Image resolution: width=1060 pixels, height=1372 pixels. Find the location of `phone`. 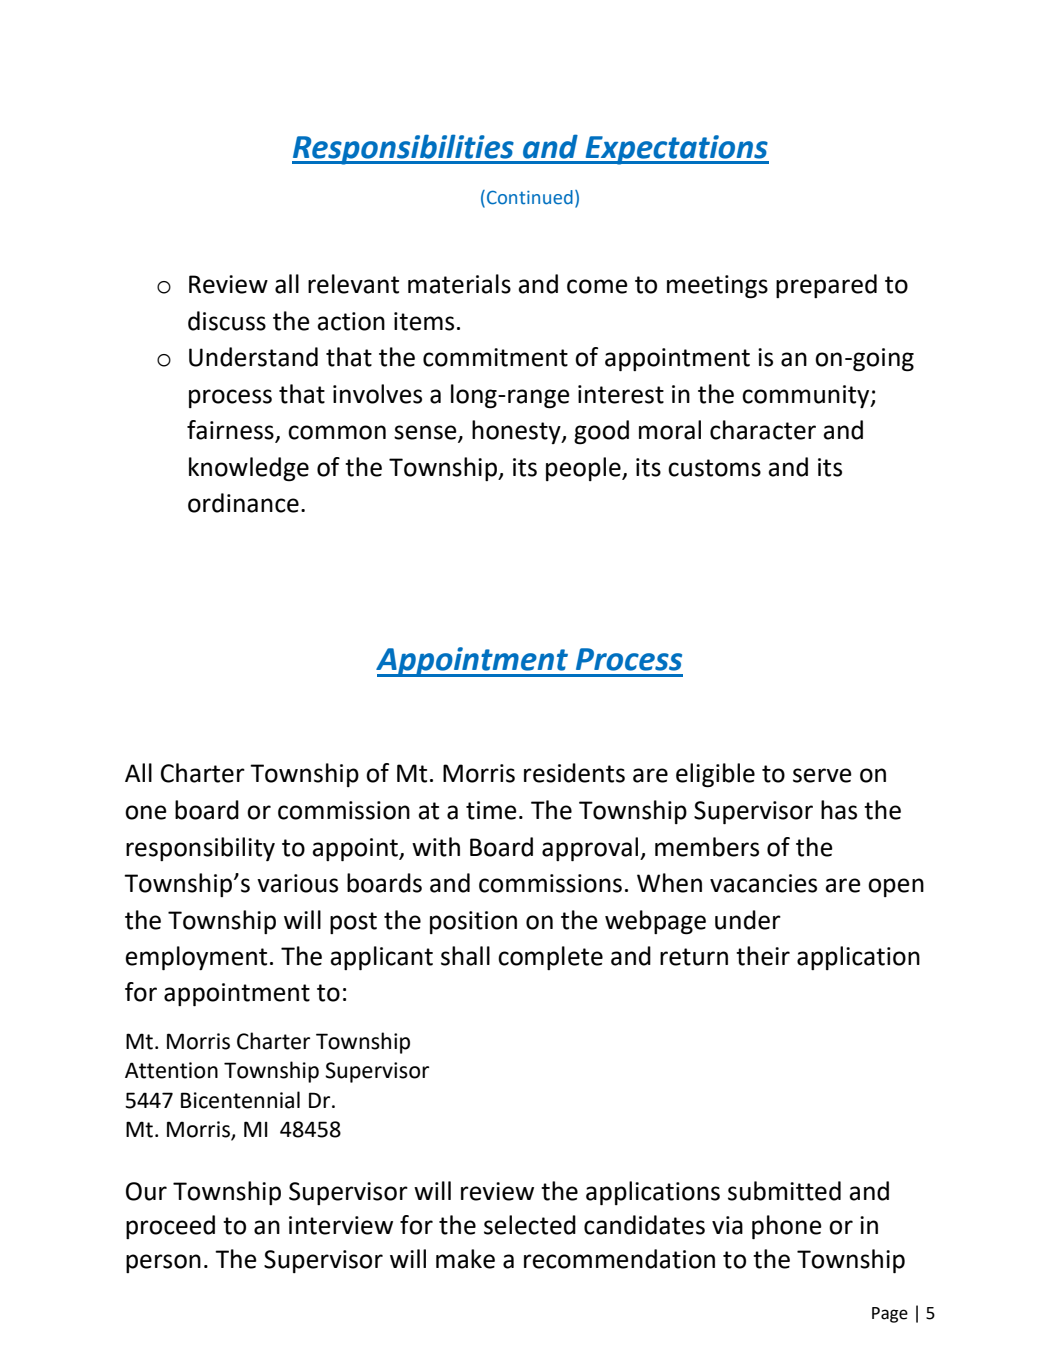

phone is located at coordinates (787, 1227).
